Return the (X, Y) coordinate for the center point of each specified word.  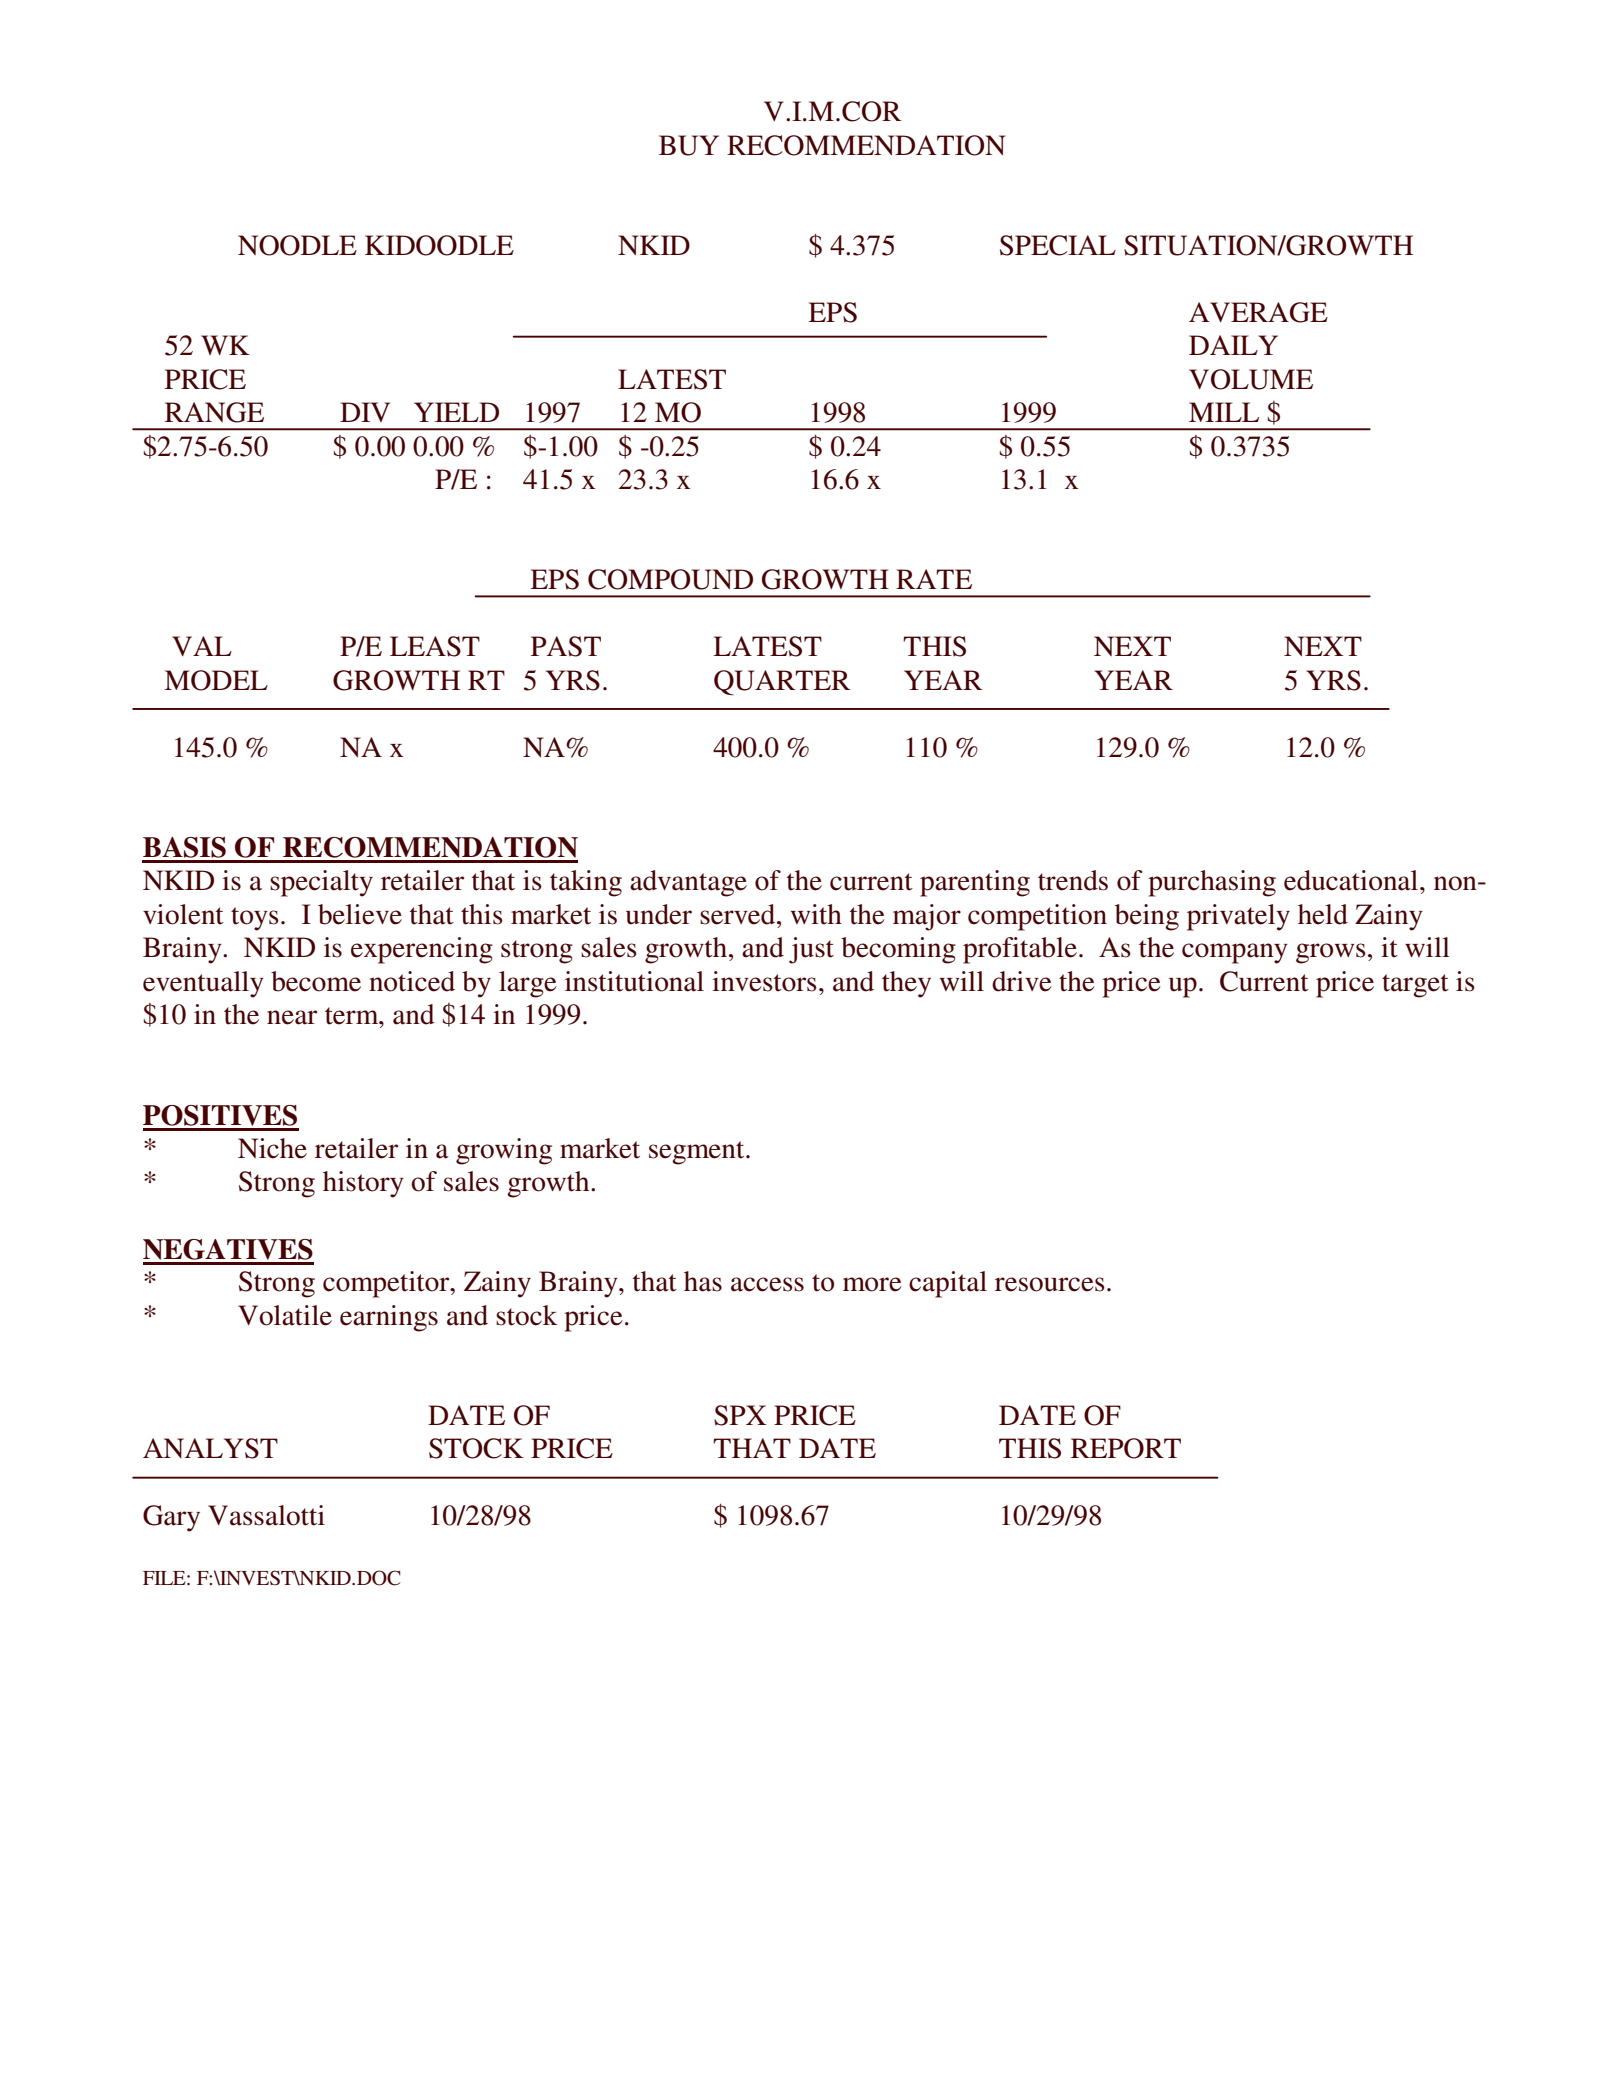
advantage (688, 883)
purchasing (1212, 883)
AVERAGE (1258, 312)
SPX (740, 1415)
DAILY (1233, 345)
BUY (689, 145)
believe (360, 914)
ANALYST (210, 1448)
